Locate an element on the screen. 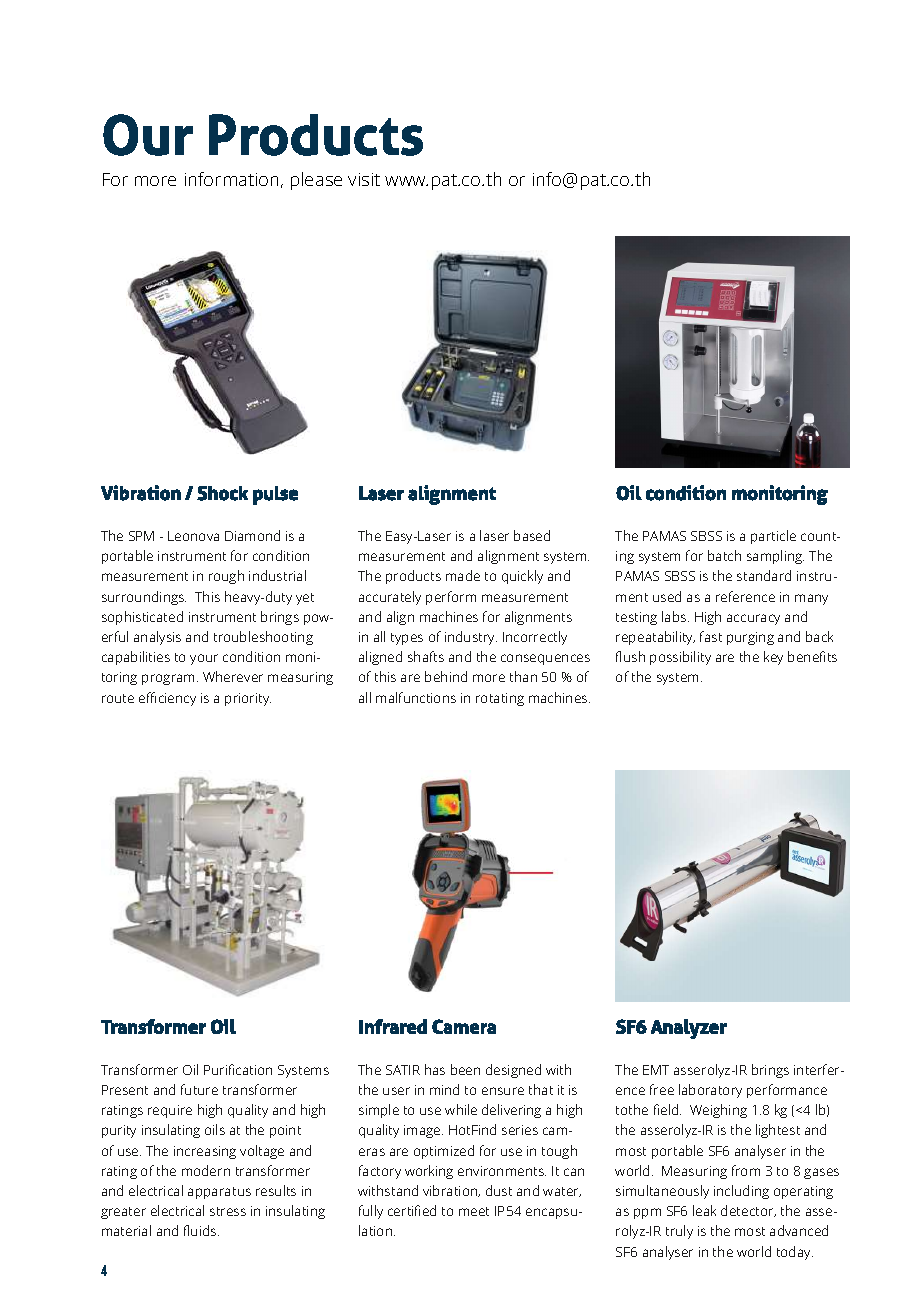  uids is located at coordinates (205, 1230).
